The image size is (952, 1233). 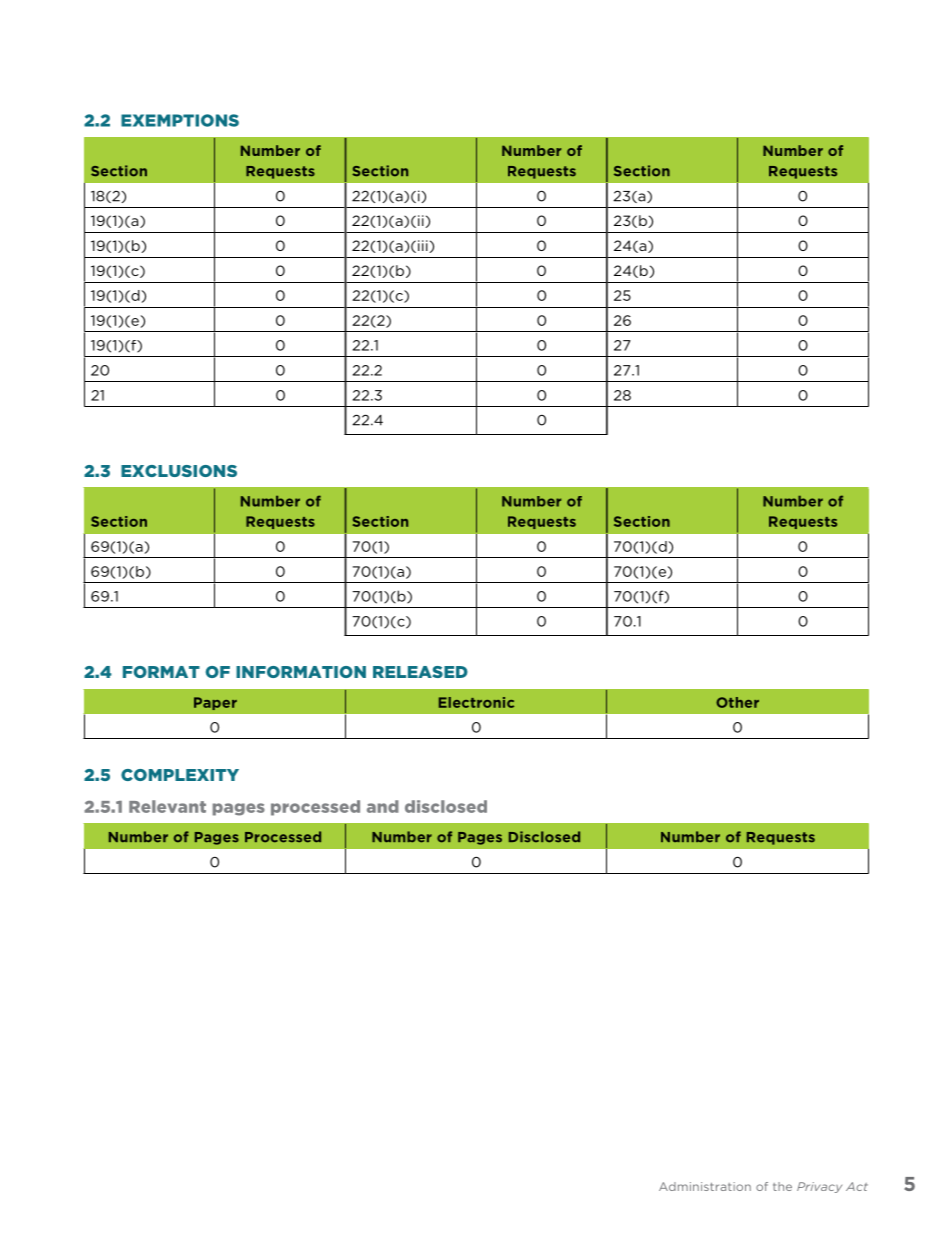 I want to click on Other, so click(x=737, y=702).
